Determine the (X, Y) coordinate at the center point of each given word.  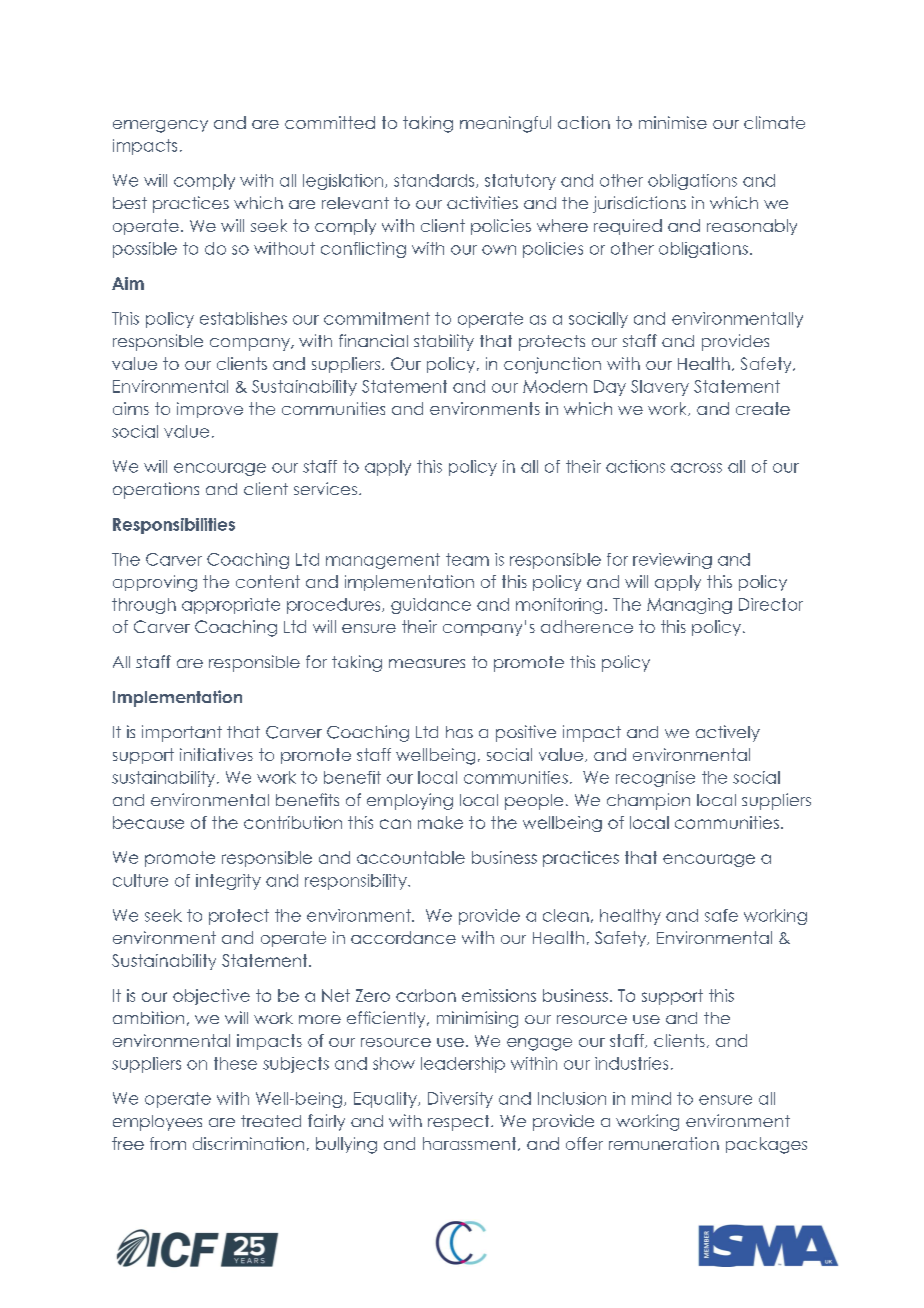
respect (460, 1123)
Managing (689, 606)
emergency (160, 126)
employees (157, 1123)
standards (435, 181)
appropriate (231, 606)
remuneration (664, 1143)
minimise (673, 122)
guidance (431, 606)
